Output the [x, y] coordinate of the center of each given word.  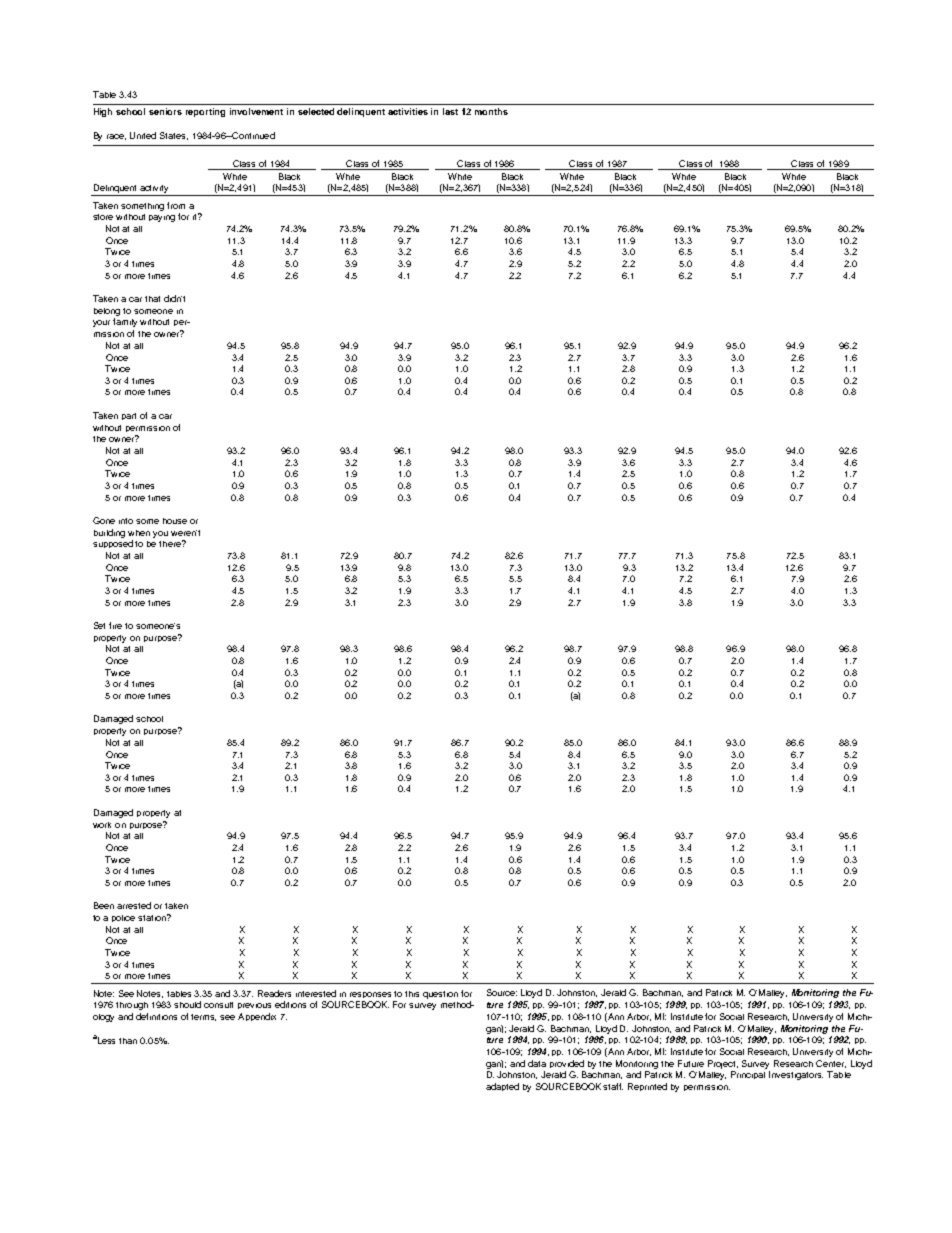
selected [316, 111]
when [139, 533]
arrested [134, 905]
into [126, 521]
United [143, 135]
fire [115, 625]
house [175, 521]
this [412, 994]
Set [99, 625]
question [440, 995]
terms [203, 1017]
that [152, 299]
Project [723, 1064]
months [491, 111]
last [450, 111]
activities [408, 111]
